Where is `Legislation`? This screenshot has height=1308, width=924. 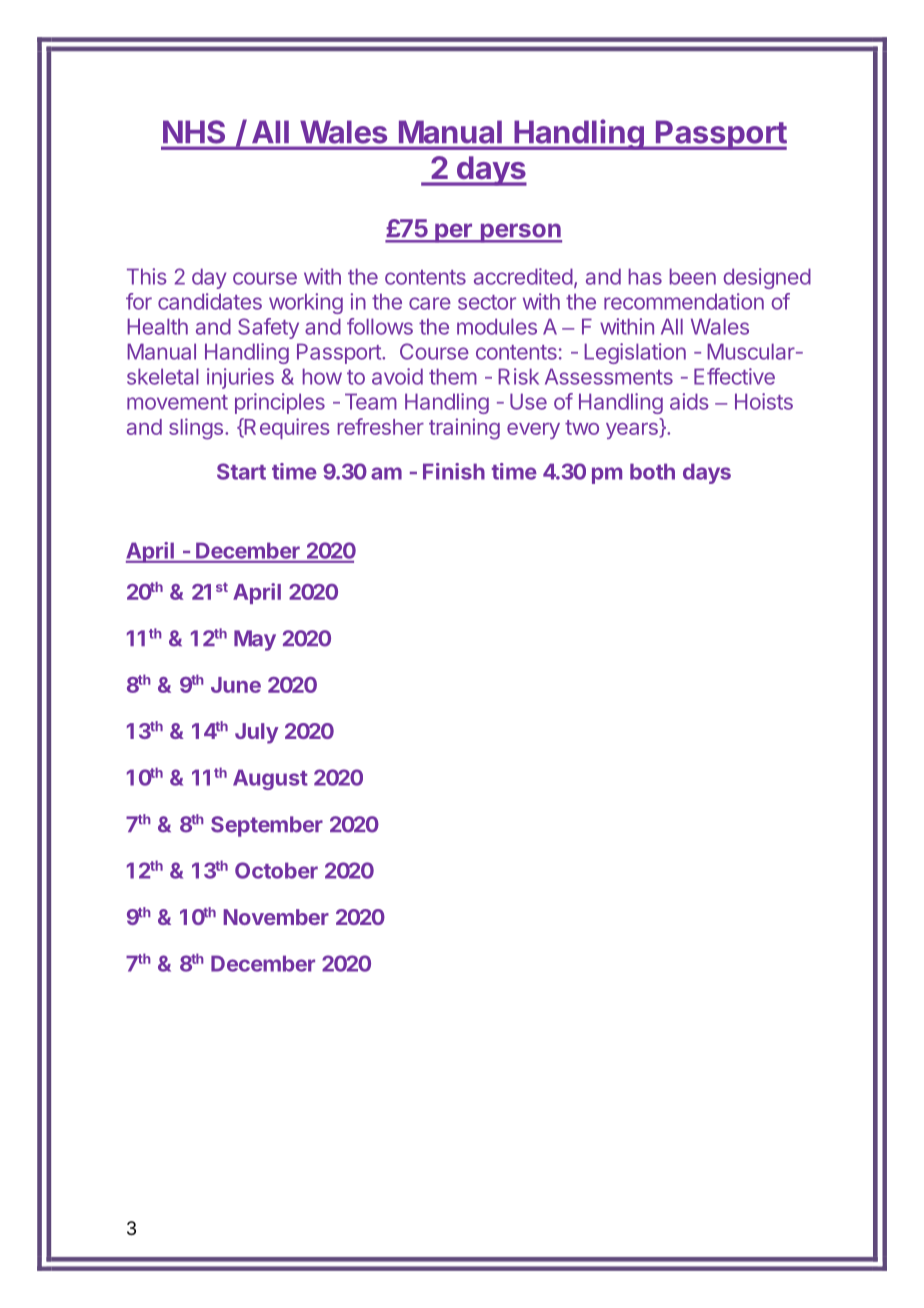 Legislation is located at coordinates (635, 353).
